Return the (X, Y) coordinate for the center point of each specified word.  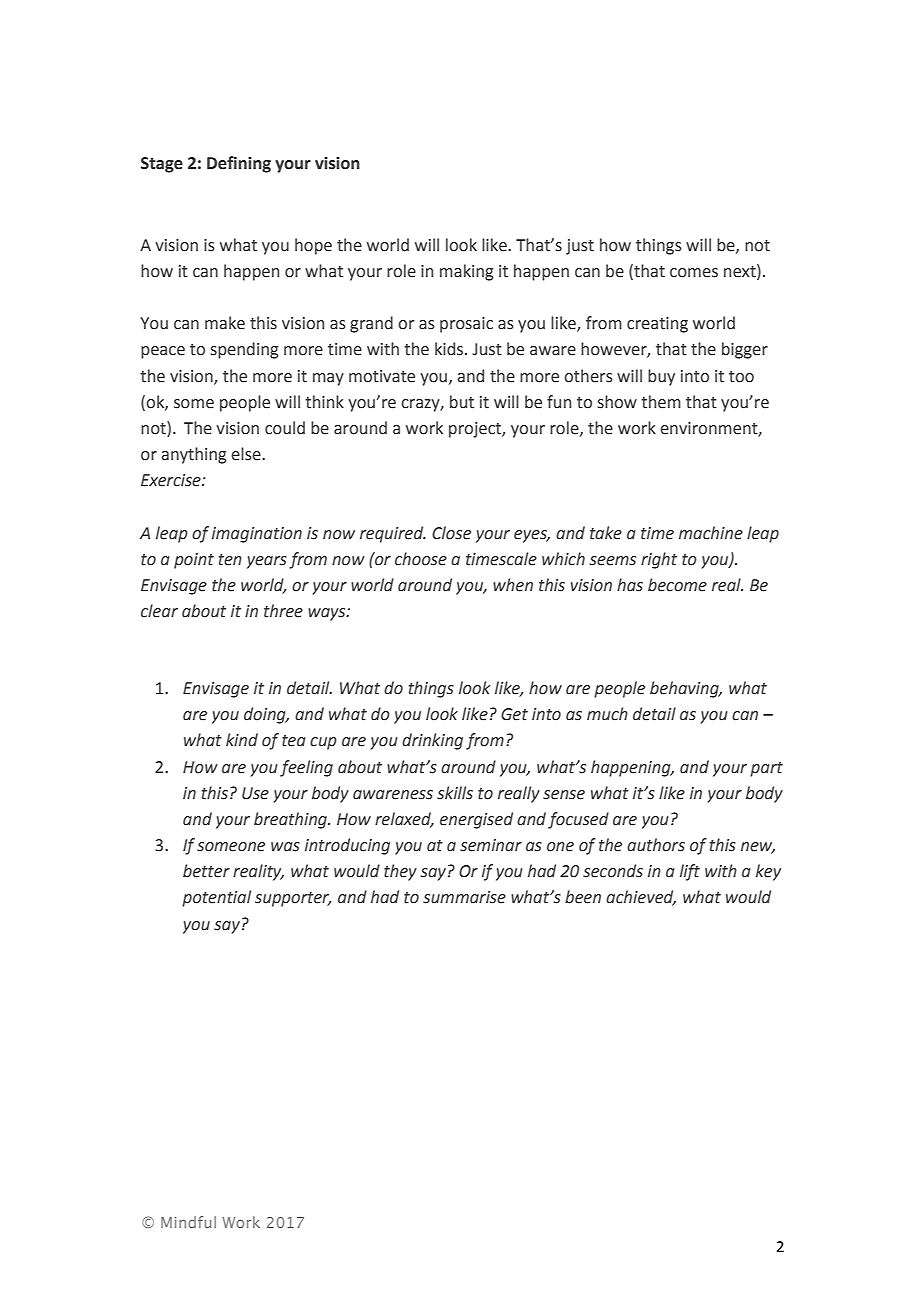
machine (711, 533)
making (466, 272)
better (206, 871)
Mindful (188, 1222)
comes (694, 273)
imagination (257, 535)
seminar (491, 845)
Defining (239, 164)
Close (451, 533)
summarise (464, 897)
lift (690, 872)
